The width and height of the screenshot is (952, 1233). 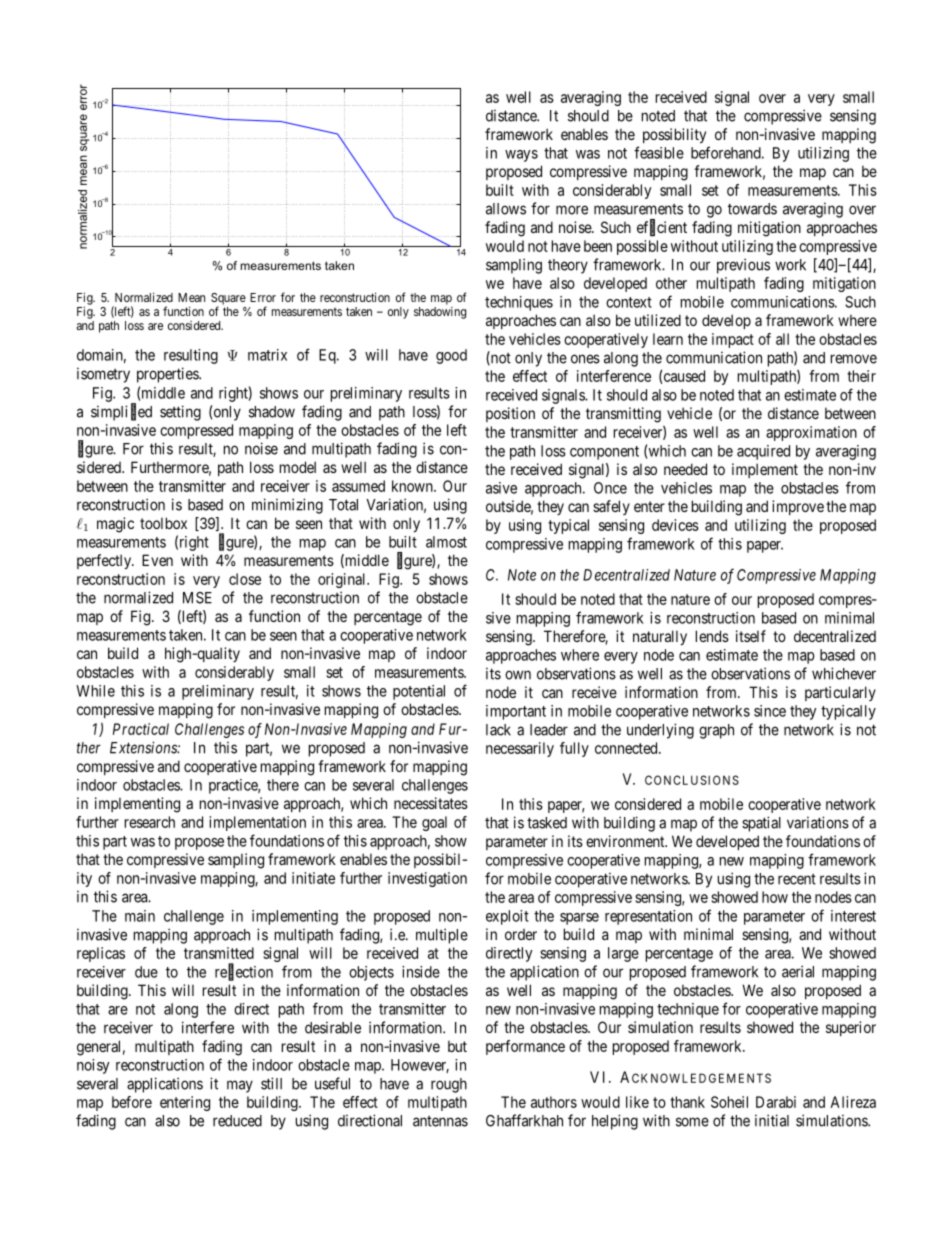 I want to click on rough, so click(x=449, y=1085).
